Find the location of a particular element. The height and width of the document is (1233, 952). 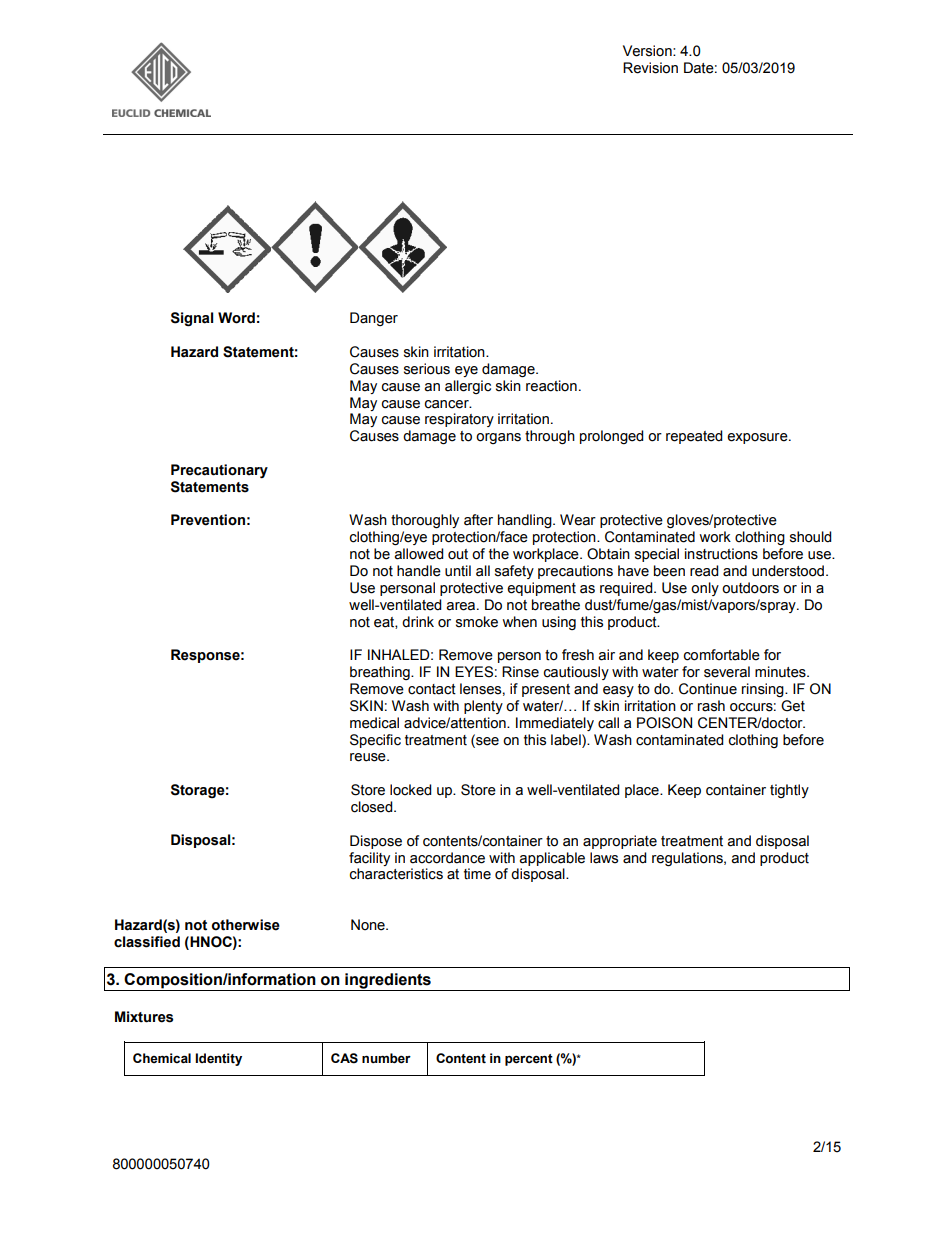

Precautionary is located at coordinates (219, 471).
